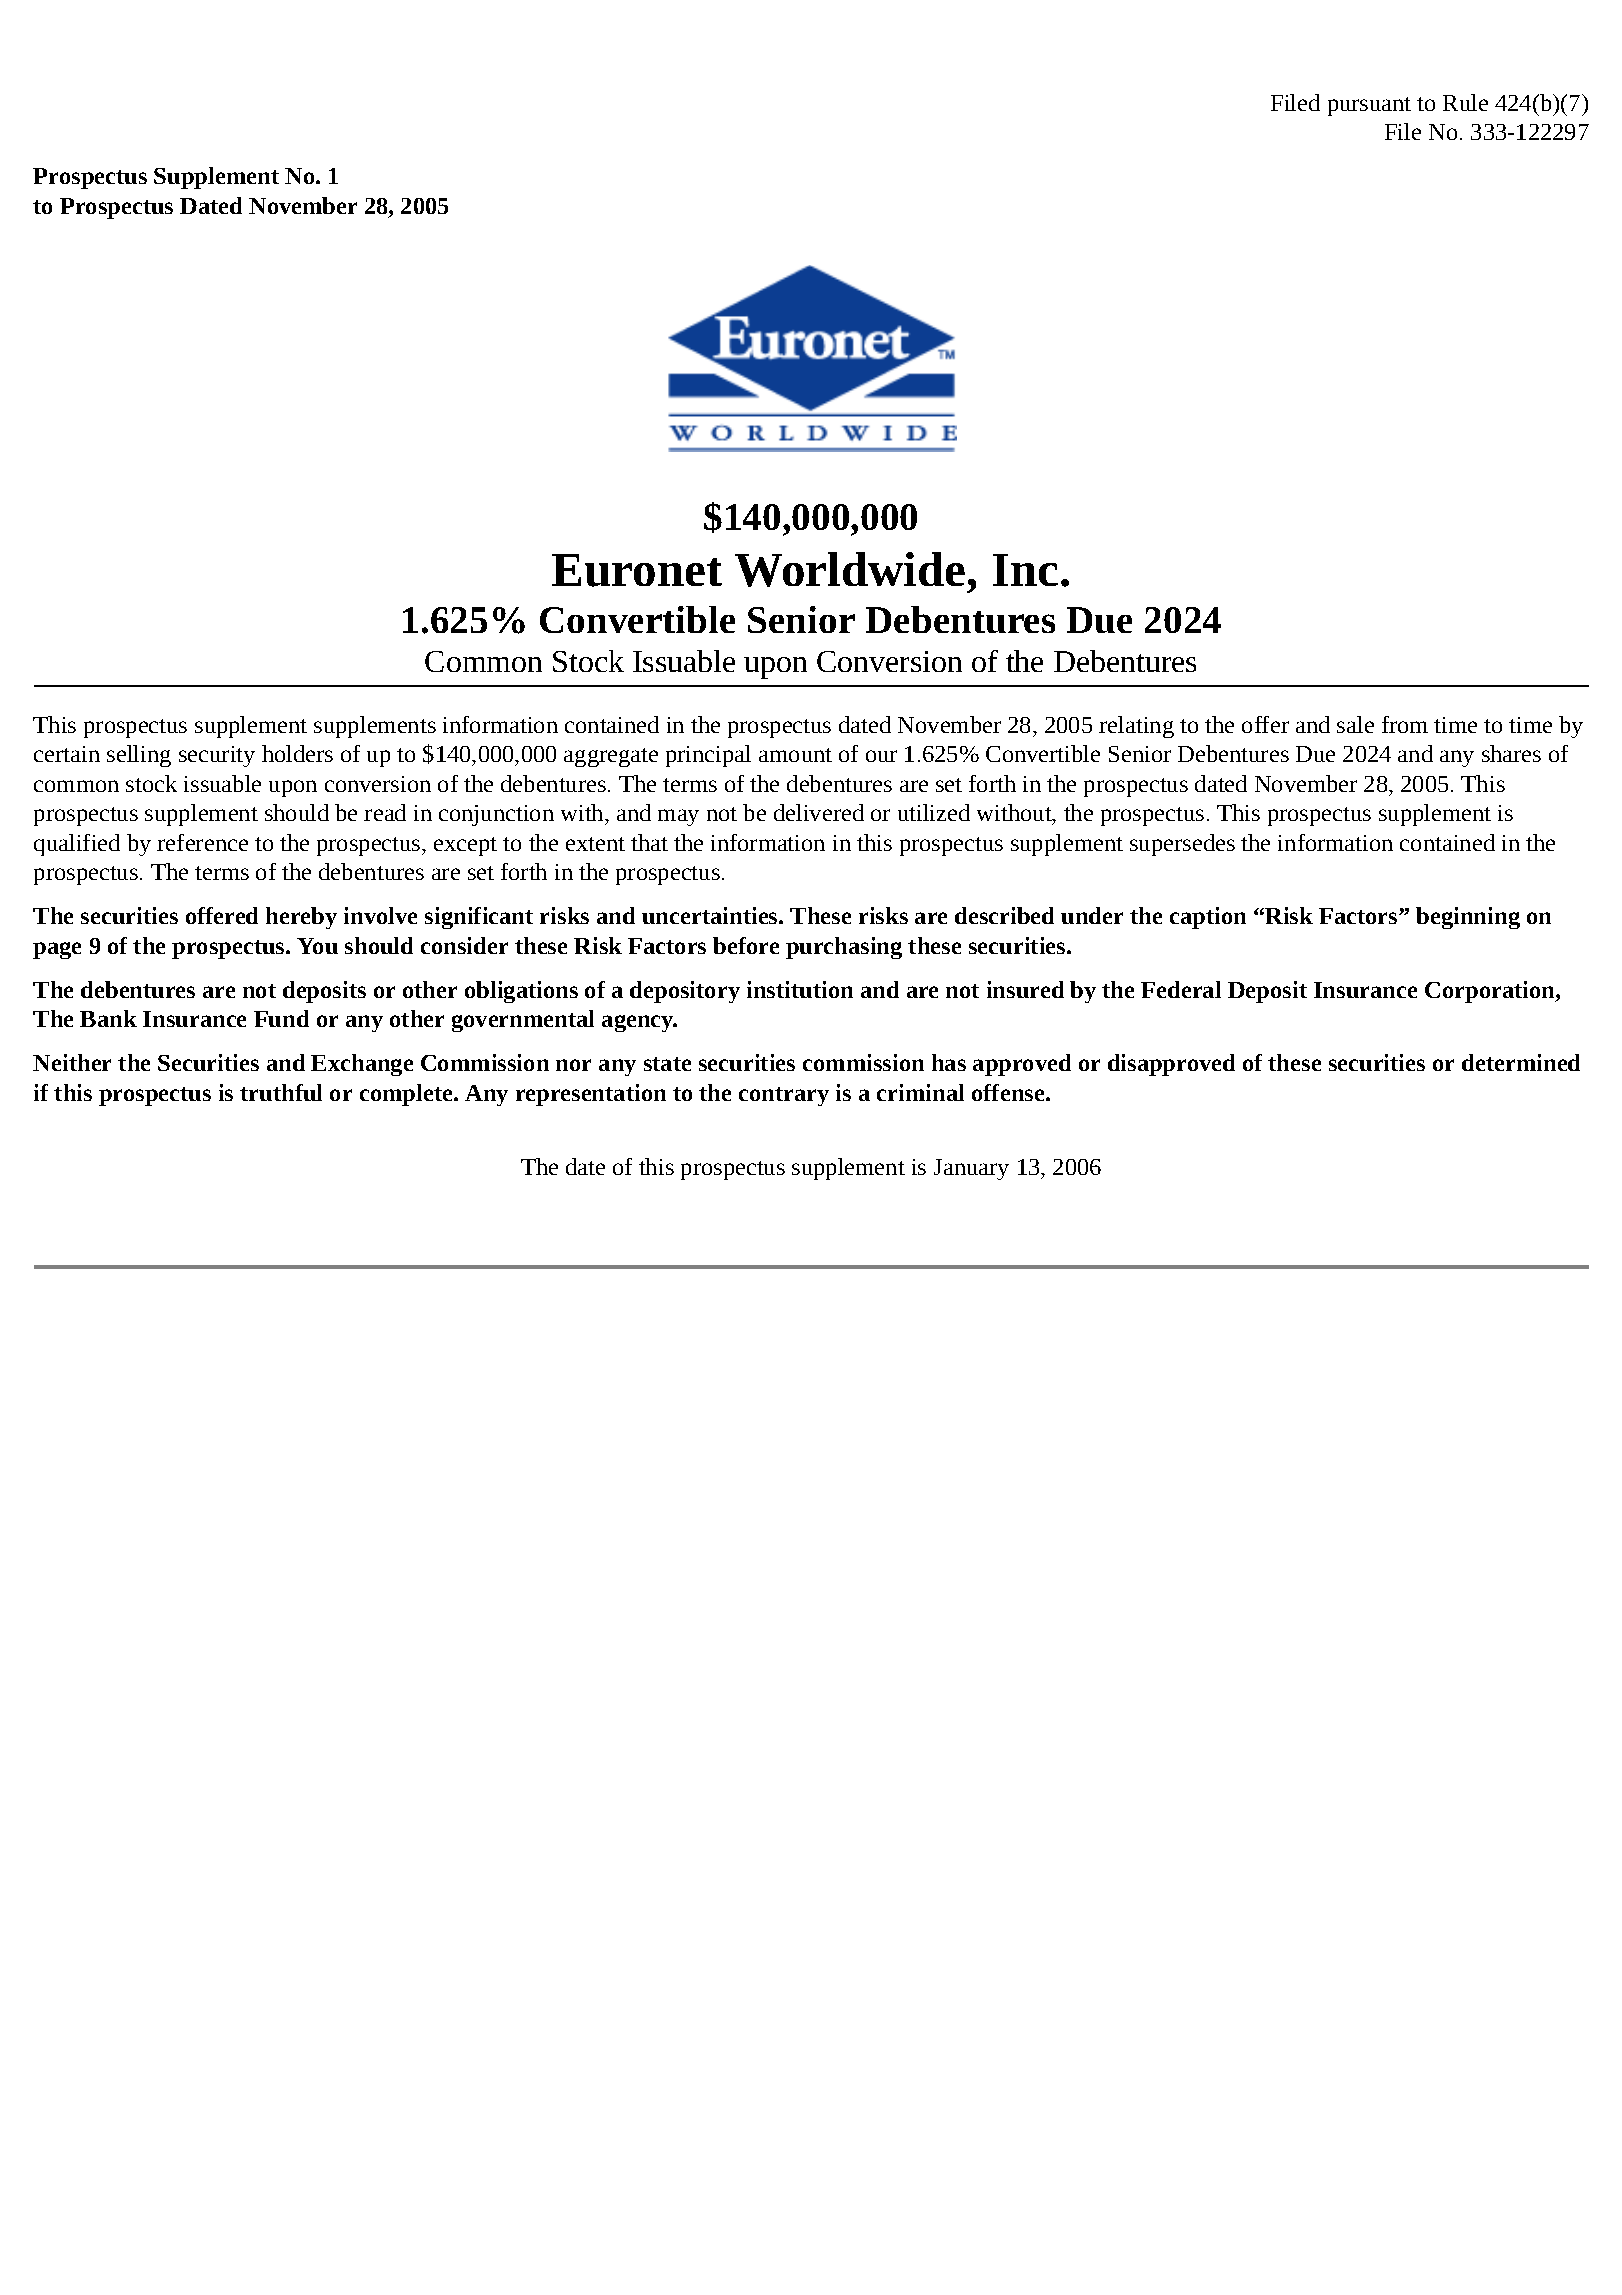 Image resolution: width=1622 pixels, height=2295 pixels. What do you see at coordinates (1355, 724) in the screenshot?
I see `sale` at bounding box center [1355, 724].
